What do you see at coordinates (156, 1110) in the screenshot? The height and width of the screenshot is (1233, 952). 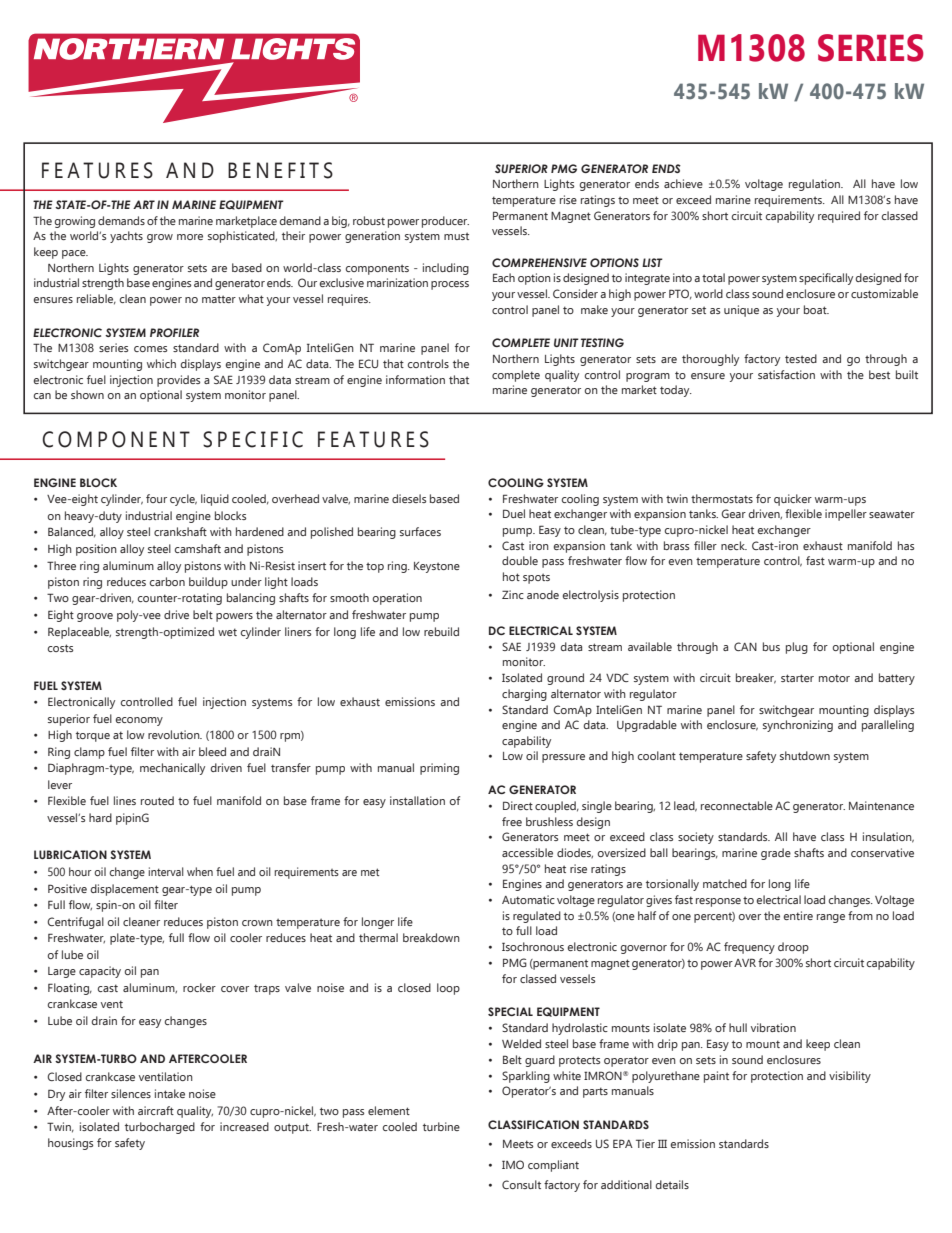 I see `aircraft` at bounding box center [156, 1110].
